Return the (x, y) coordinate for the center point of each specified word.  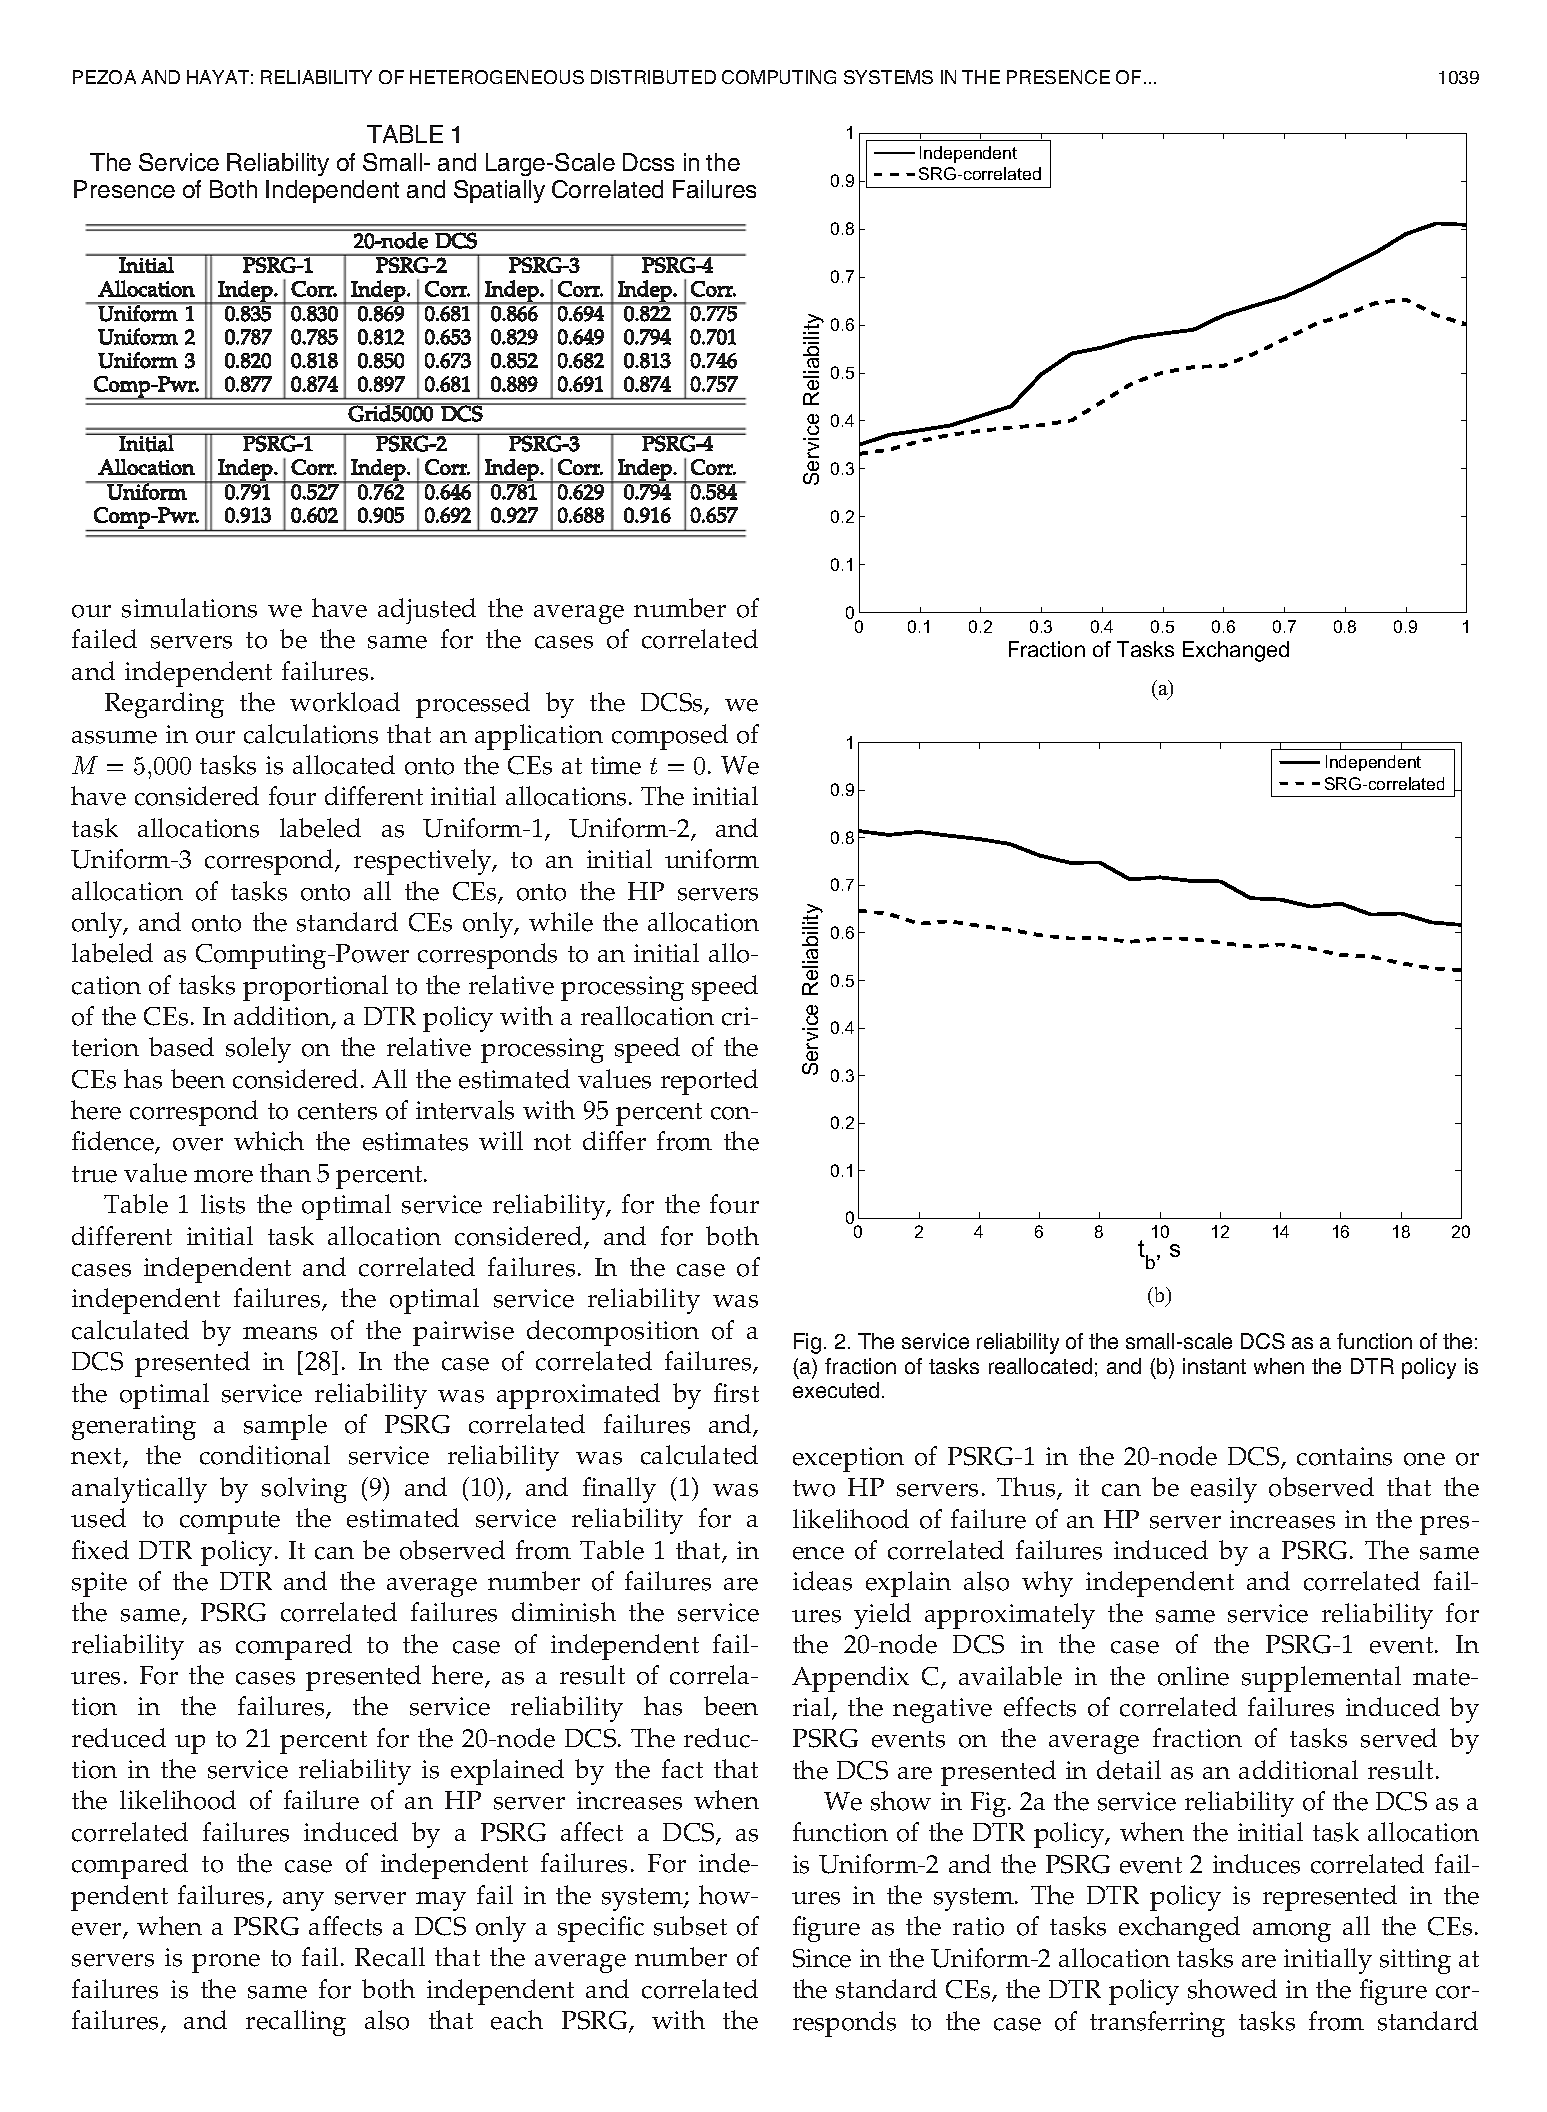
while (561, 922)
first (736, 1393)
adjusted (427, 611)
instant (1214, 1366)
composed (670, 737)
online (1193, 1676)
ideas (822, 1581)
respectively (424, 862)
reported (709, 1082)
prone (226, 1963)
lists (223, 1204)
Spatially (499, 191)
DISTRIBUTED (653, 77)
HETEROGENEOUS (497, 77)
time (616, 765)
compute (230, 1522)
